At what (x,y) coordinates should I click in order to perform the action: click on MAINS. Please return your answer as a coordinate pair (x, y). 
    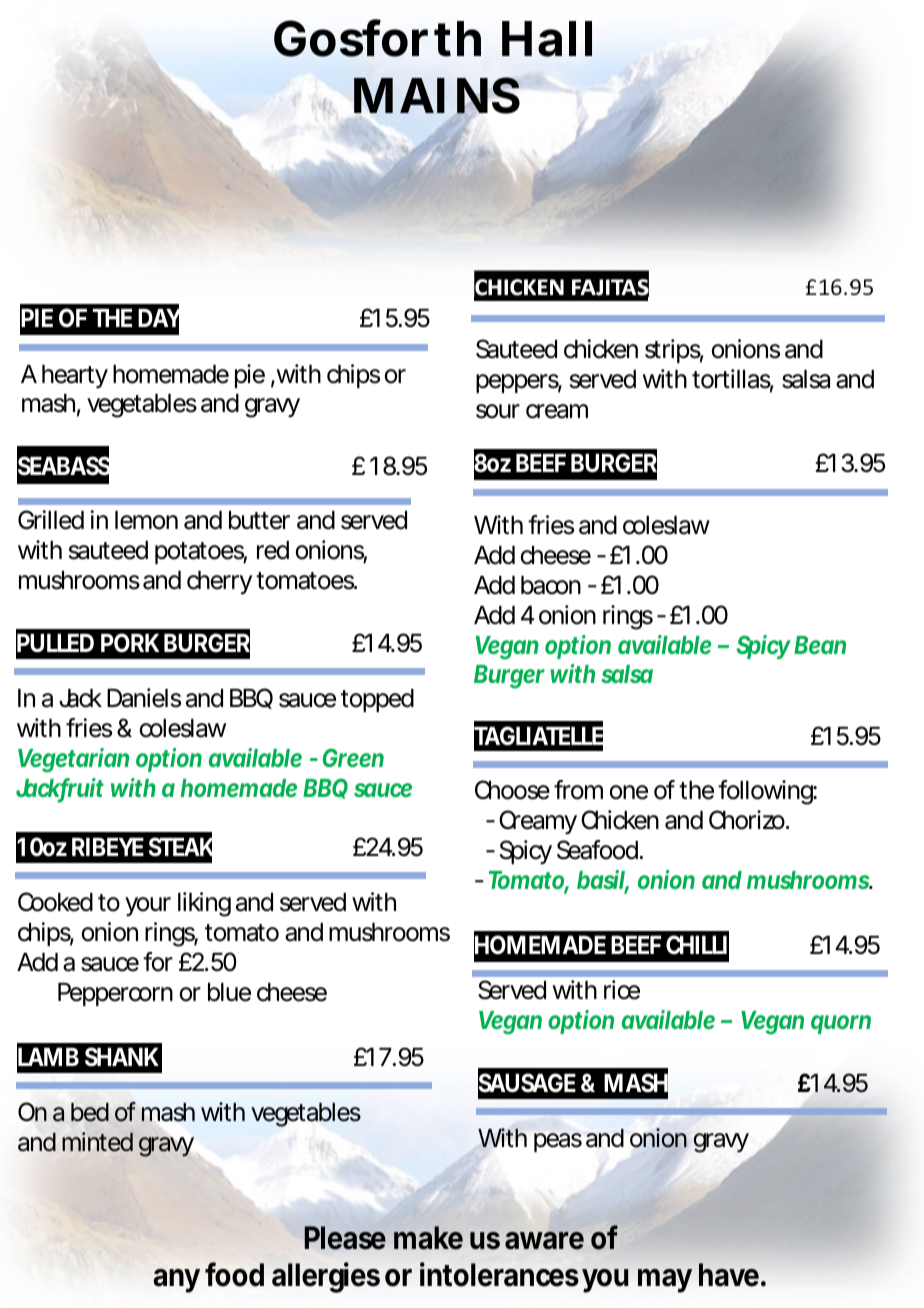
    Looking at the image, I should click on (437, 97).
